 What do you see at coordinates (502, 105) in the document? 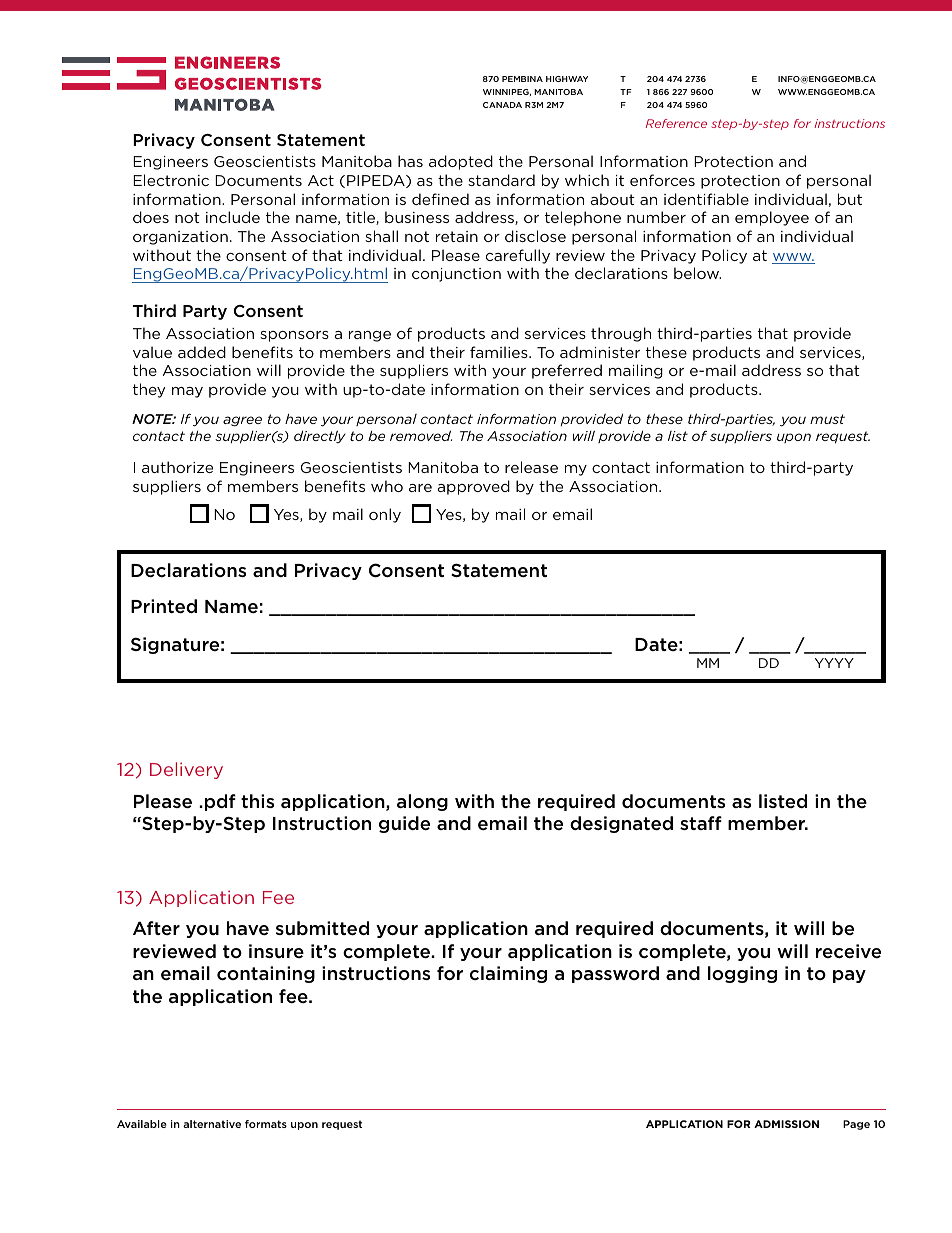
I see `CANADA` at bounding box center [502, 105].
